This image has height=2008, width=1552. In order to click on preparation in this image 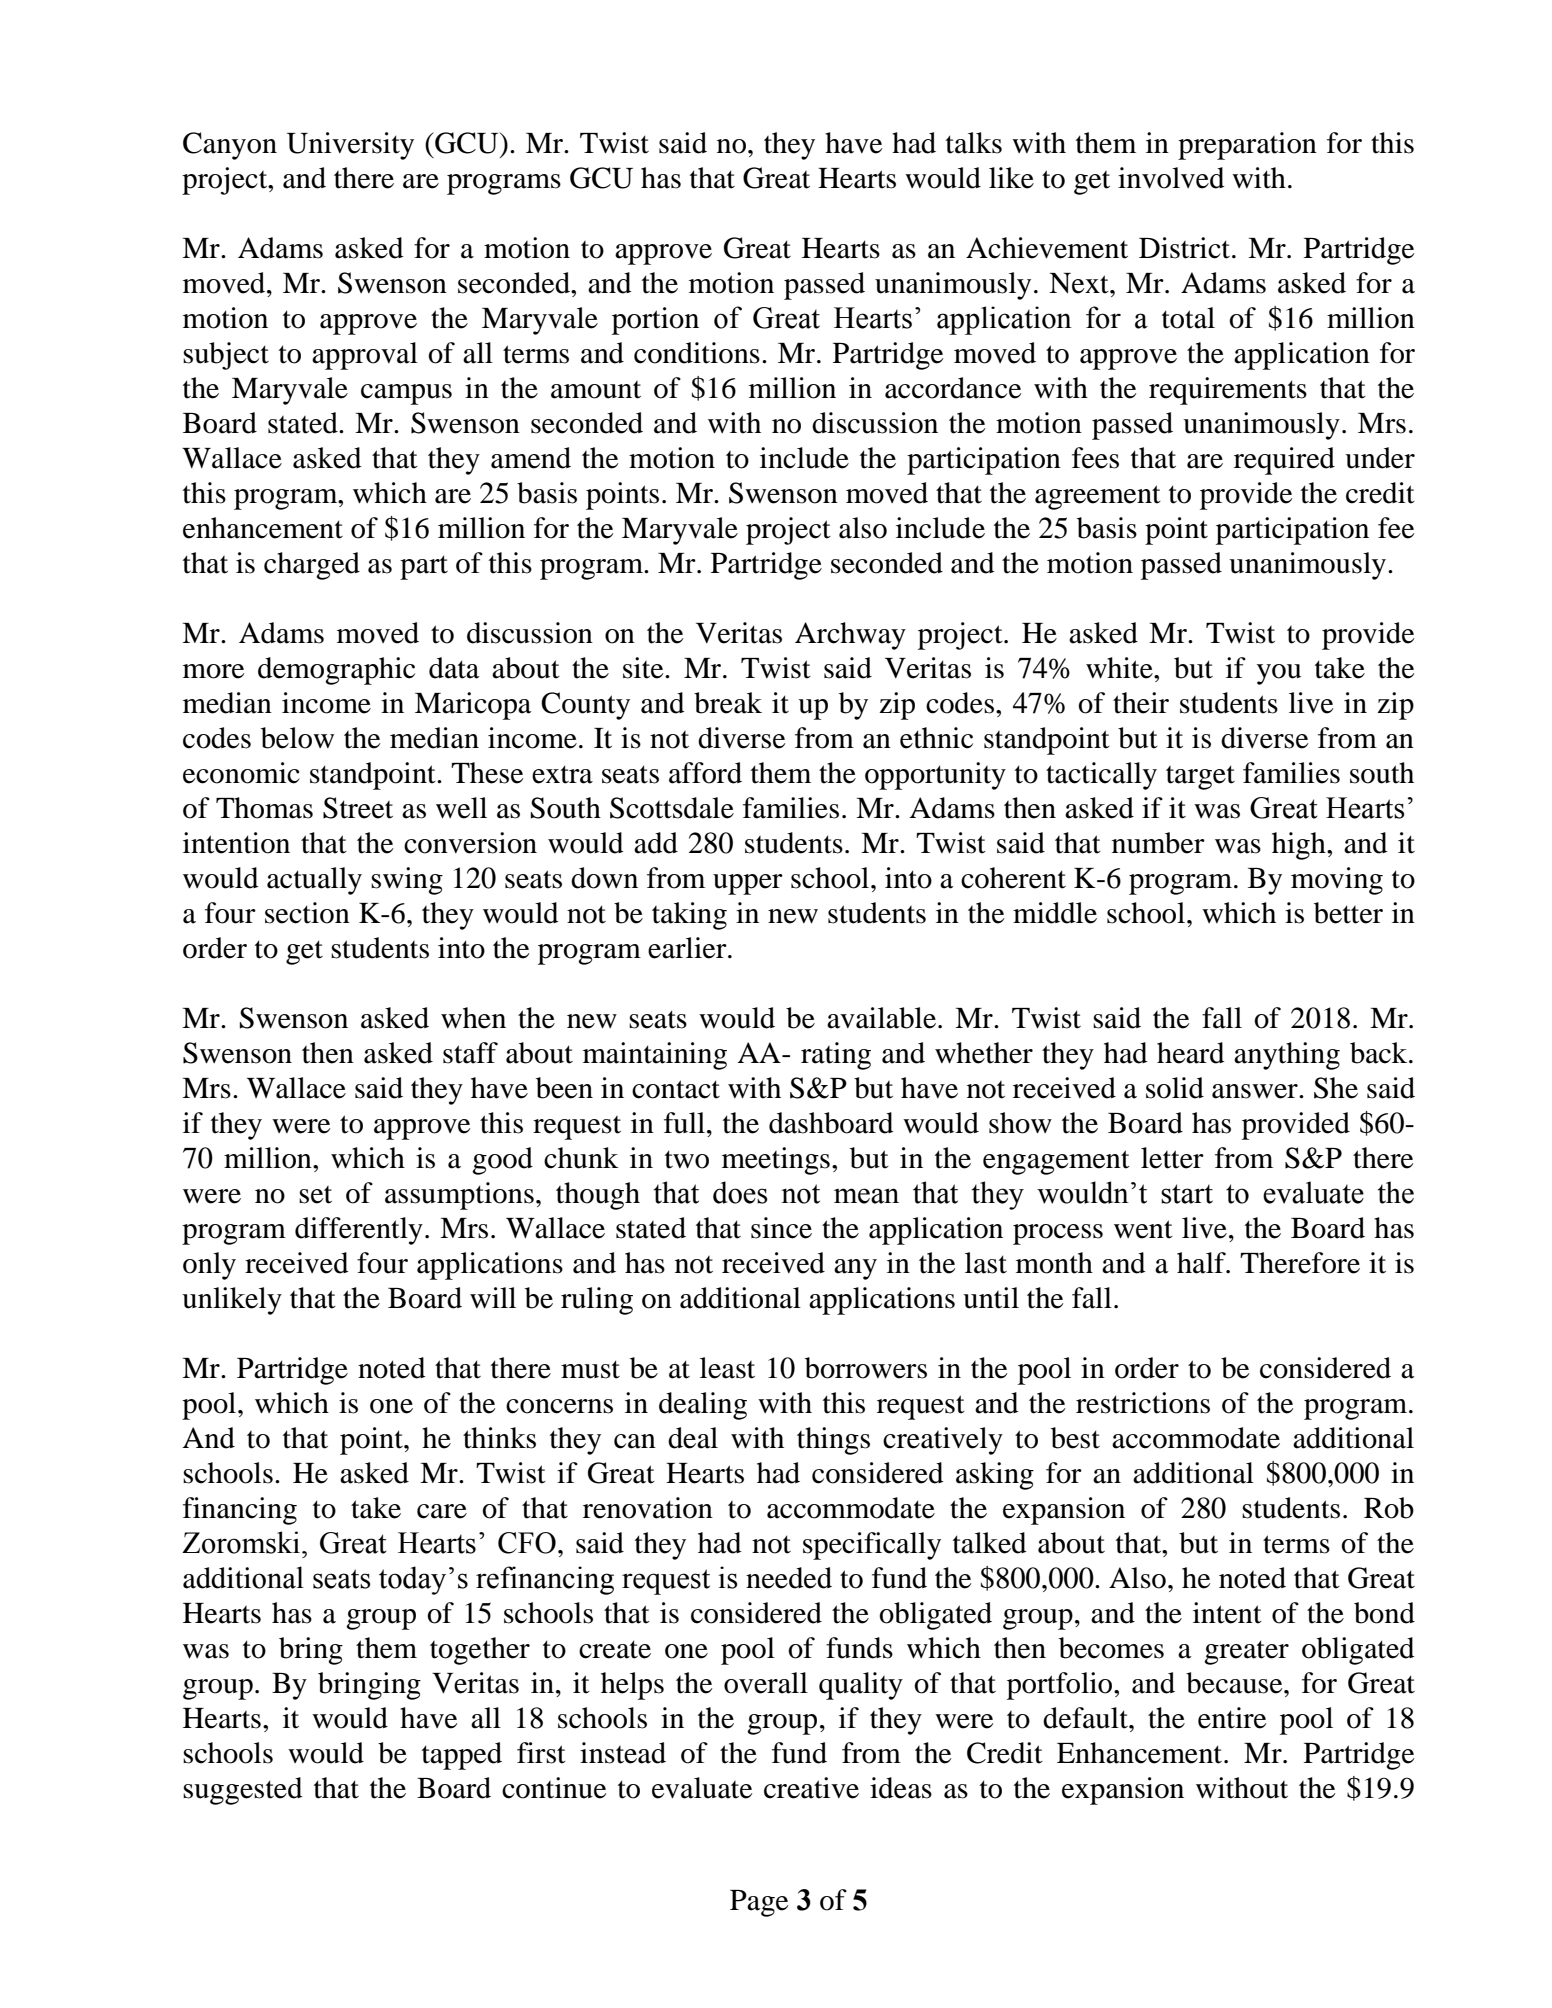, I will do `click(1247, 146)`.
